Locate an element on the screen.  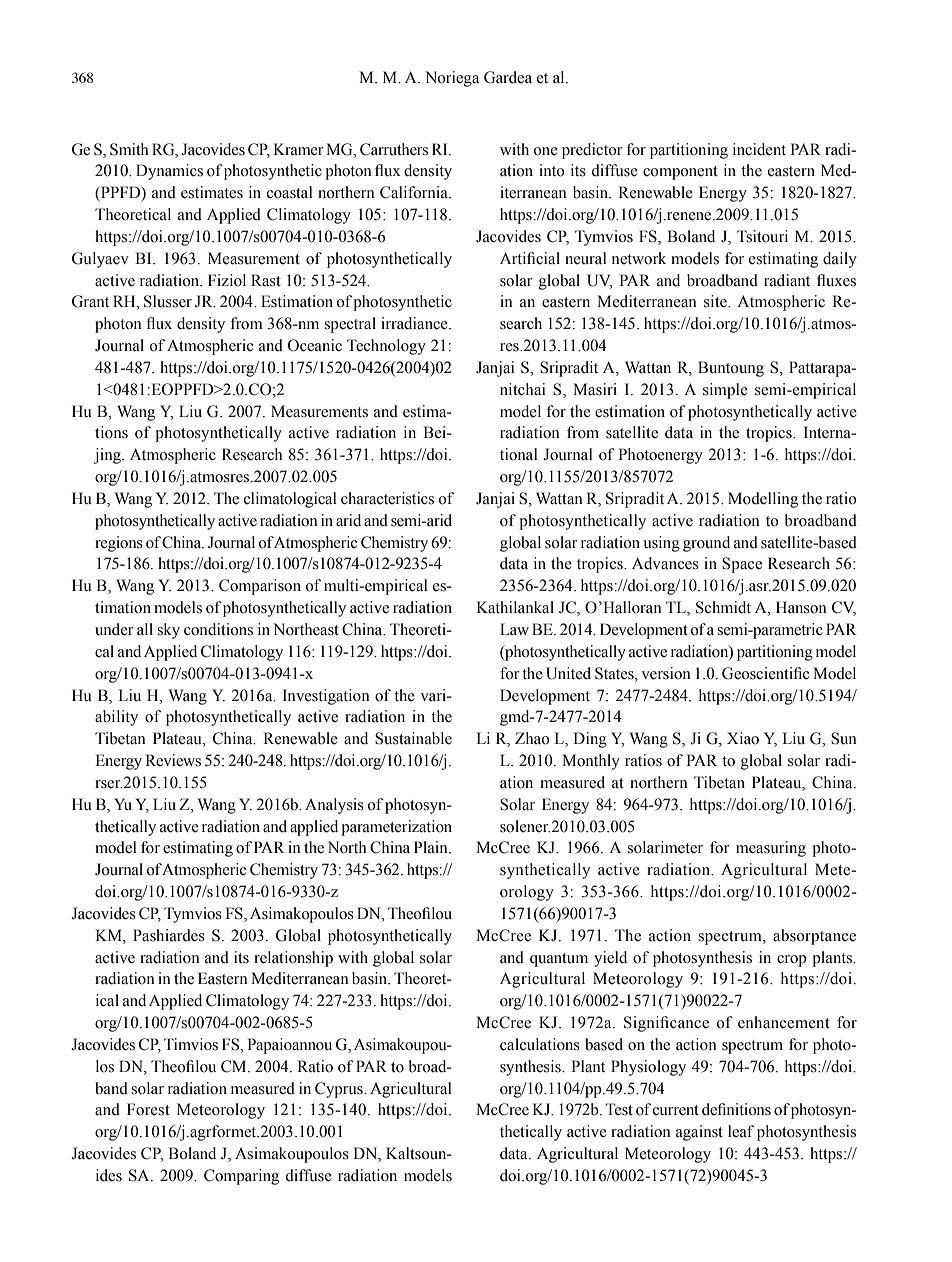
sky is located at coordinates (168, 631).
